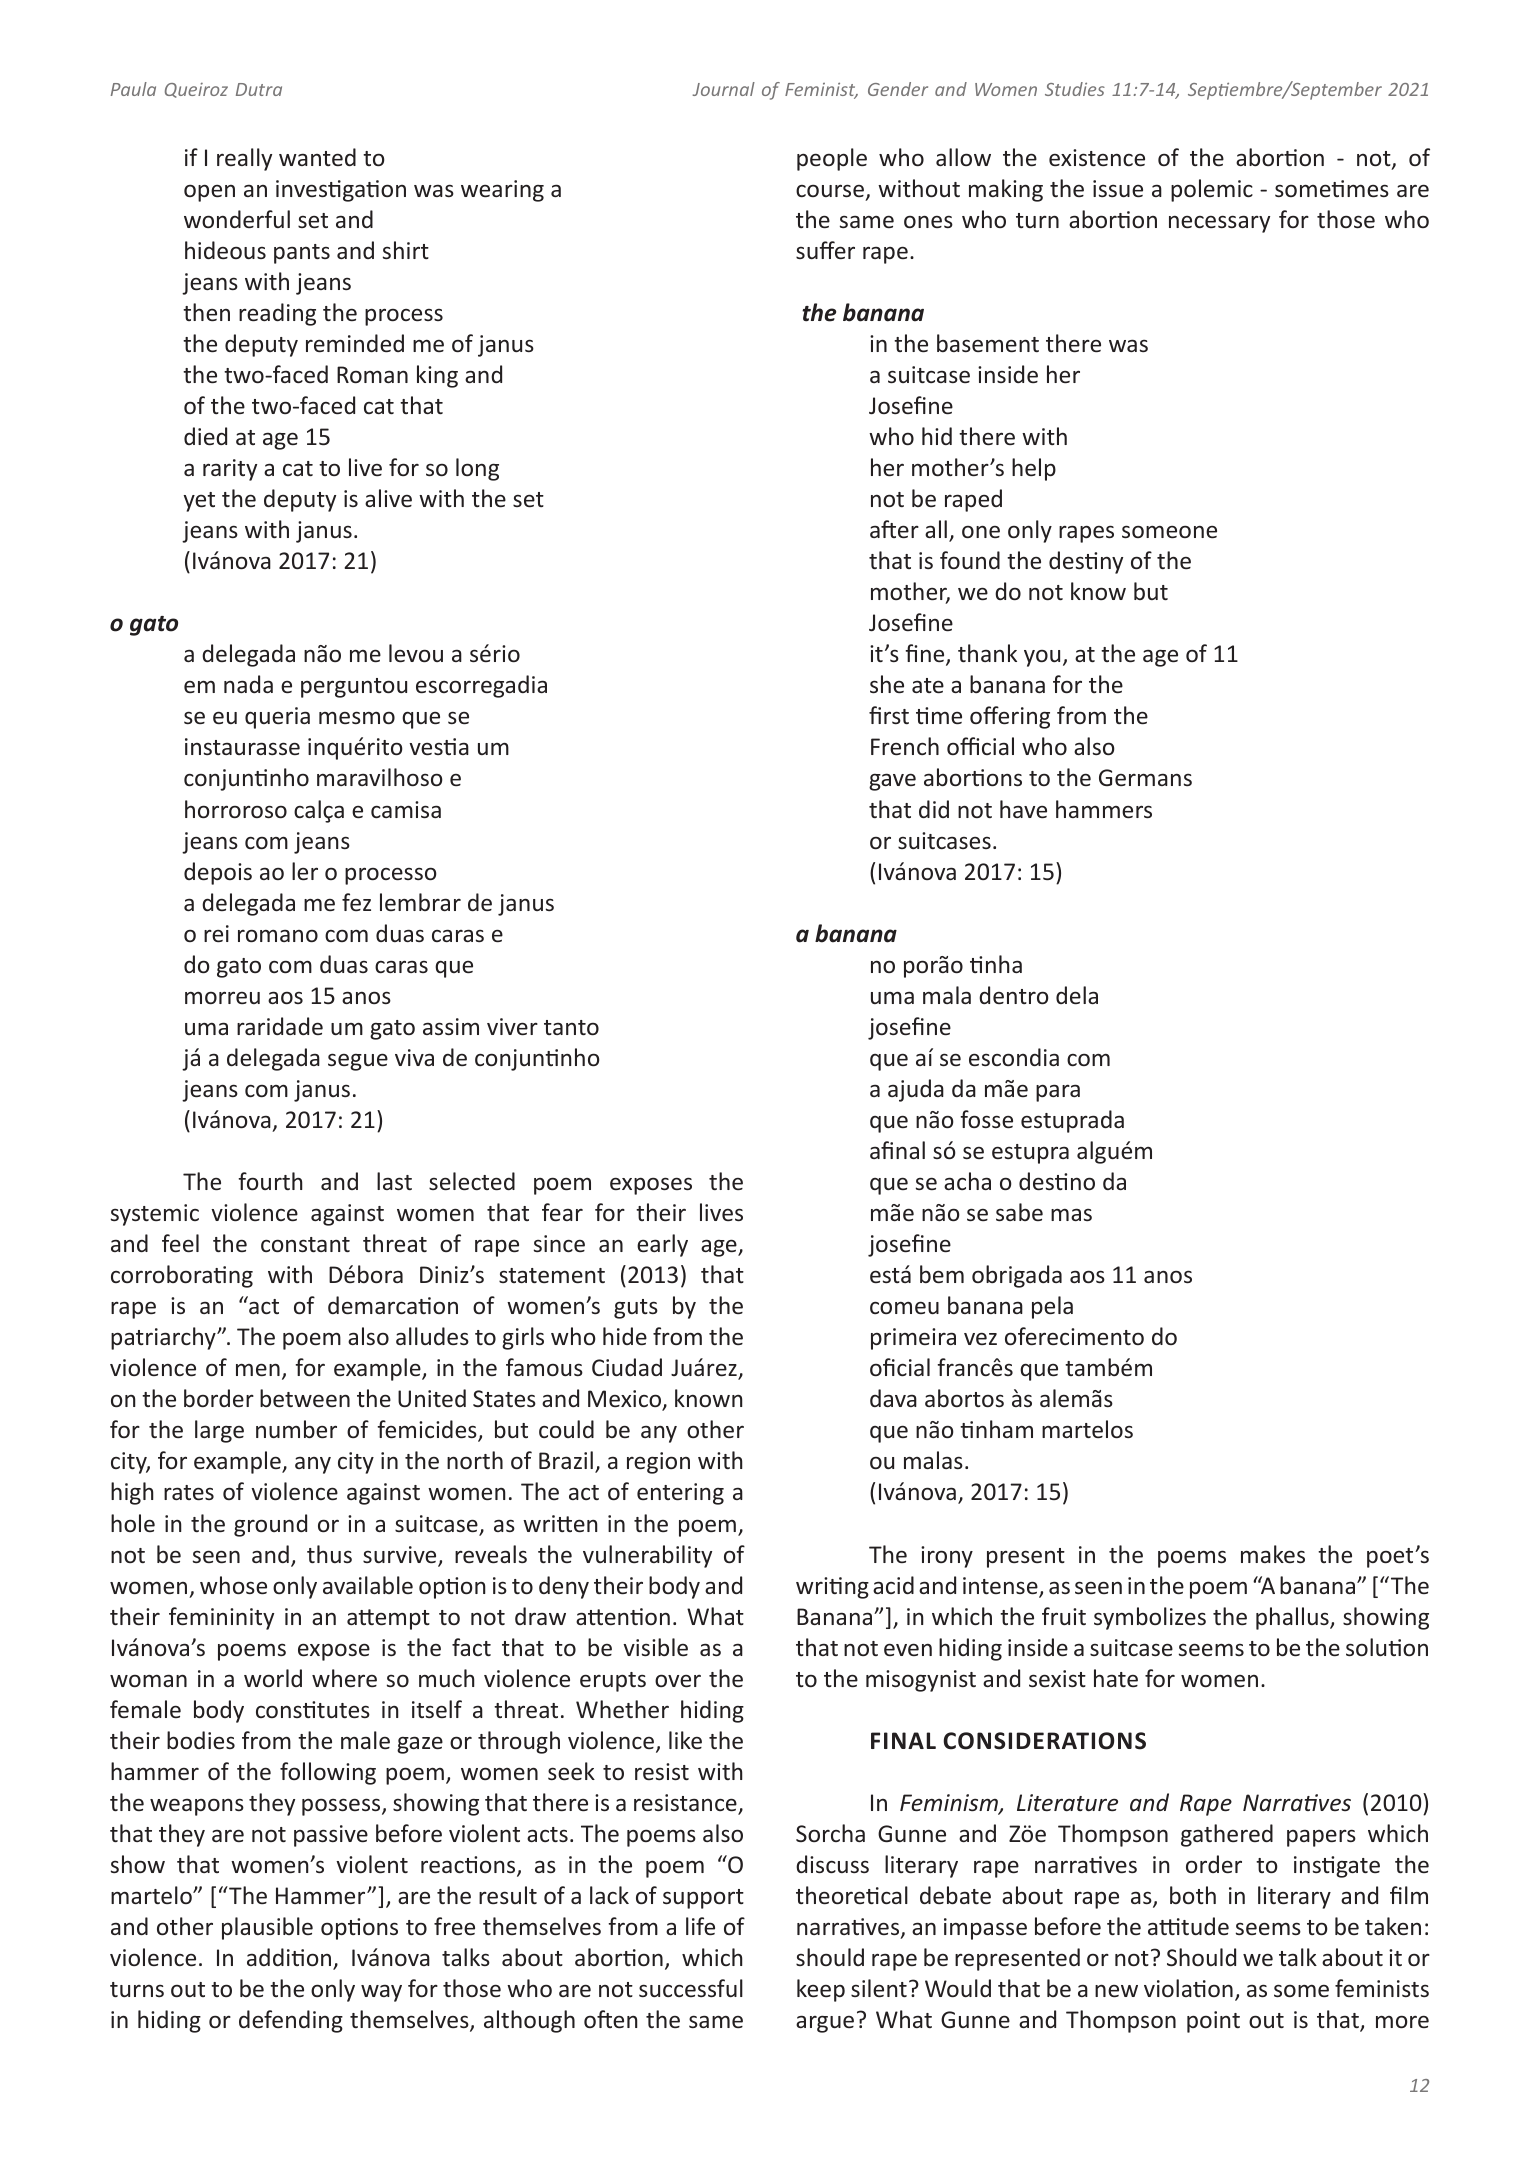 The image size is (1540, 2178). What do you see at coordinates (900, 1367) in the screenshot?
I see `oficial` at bounding box center [900, 1367].
